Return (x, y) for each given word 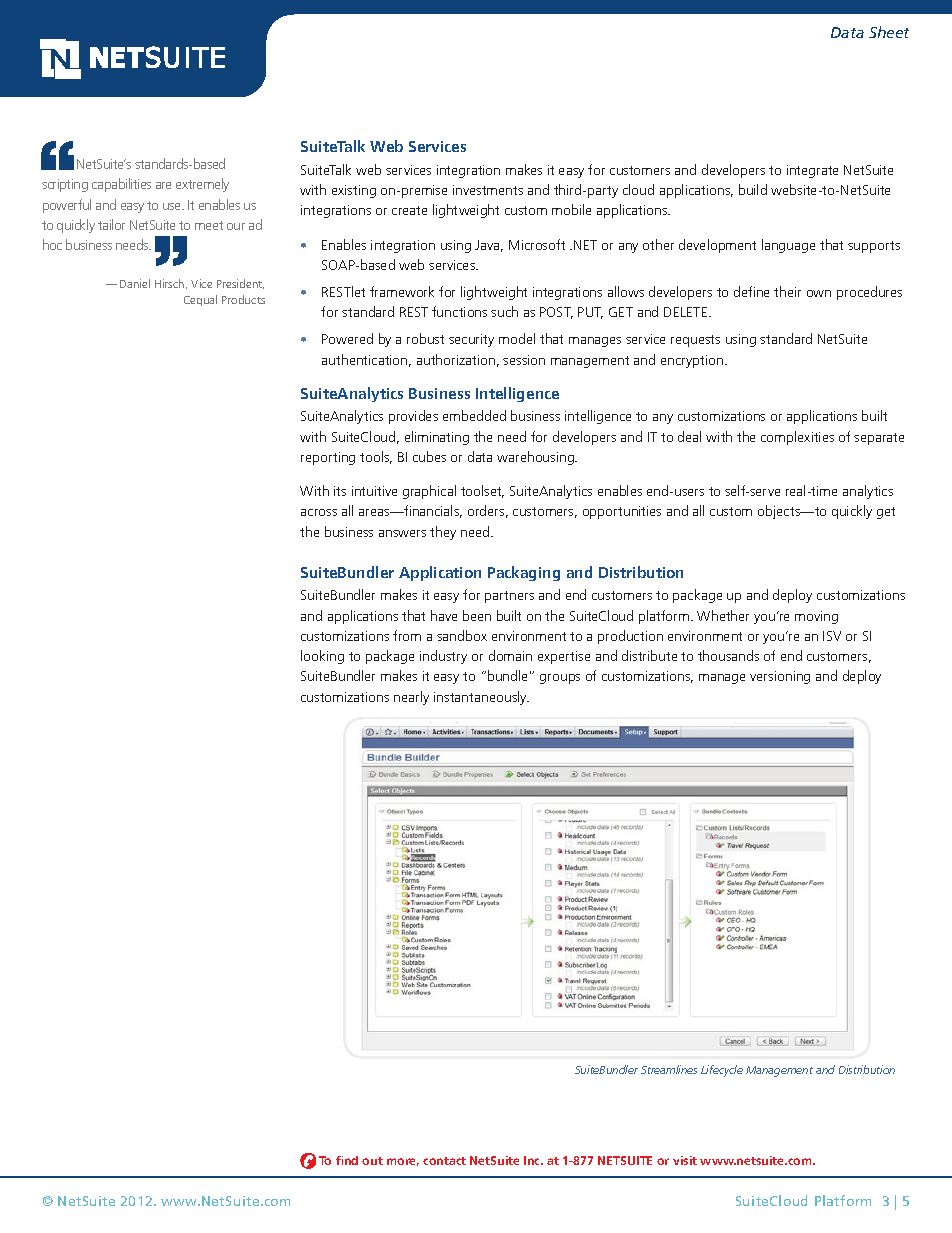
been (477, 615)
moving (816, 617)
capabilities (121, 185)
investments (488, 190)
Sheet (889, 32)
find (347, 1160)
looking (322, 657)
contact (444, 1161)
